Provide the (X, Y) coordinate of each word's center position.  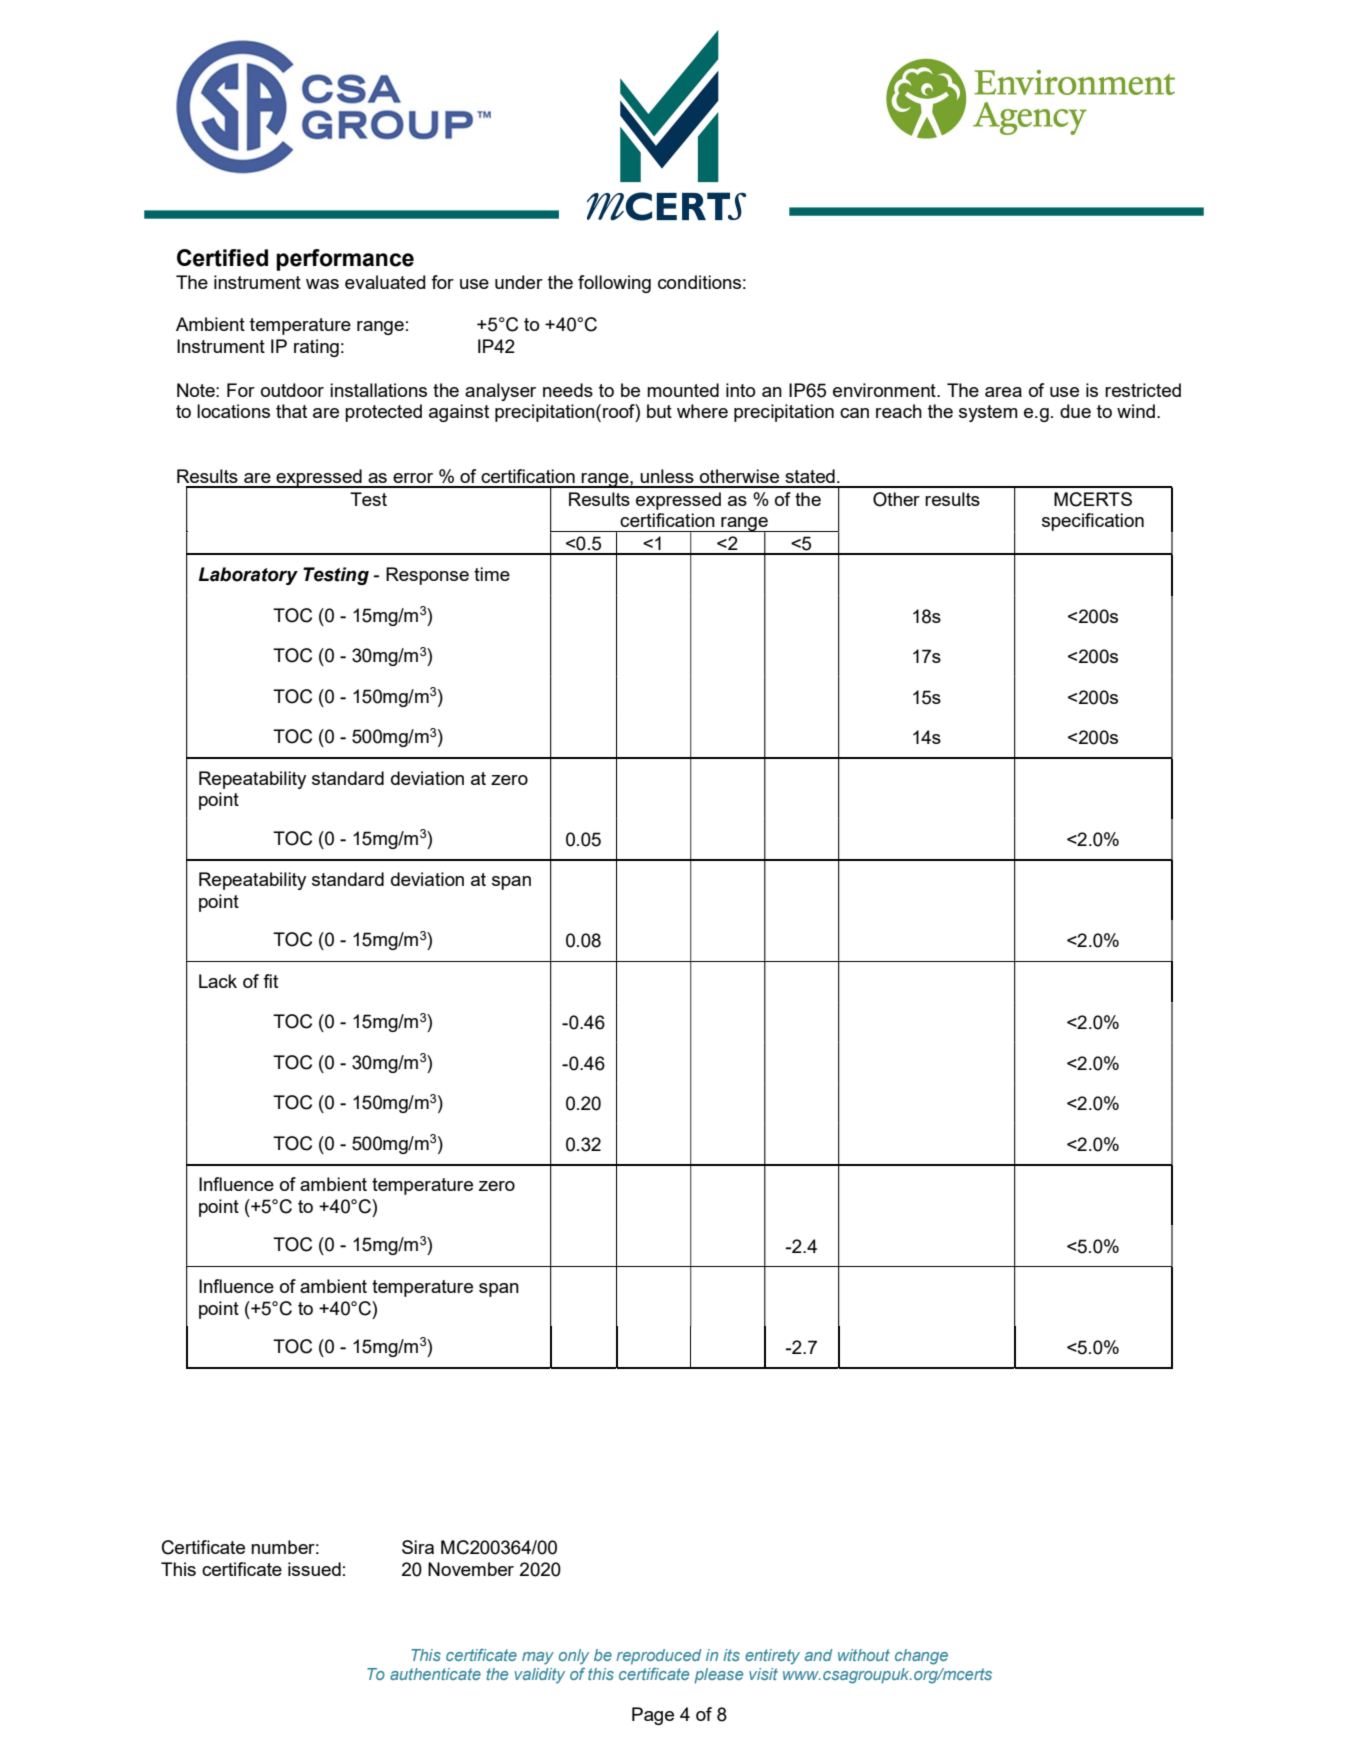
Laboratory (248, 576)
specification (1093, 522)
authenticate (435, 1674)
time (492, 574)
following (614, 284)
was (322, 284)
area (1003, 392)
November (471, 1569)
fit (270, 981)
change (921, 1657)
